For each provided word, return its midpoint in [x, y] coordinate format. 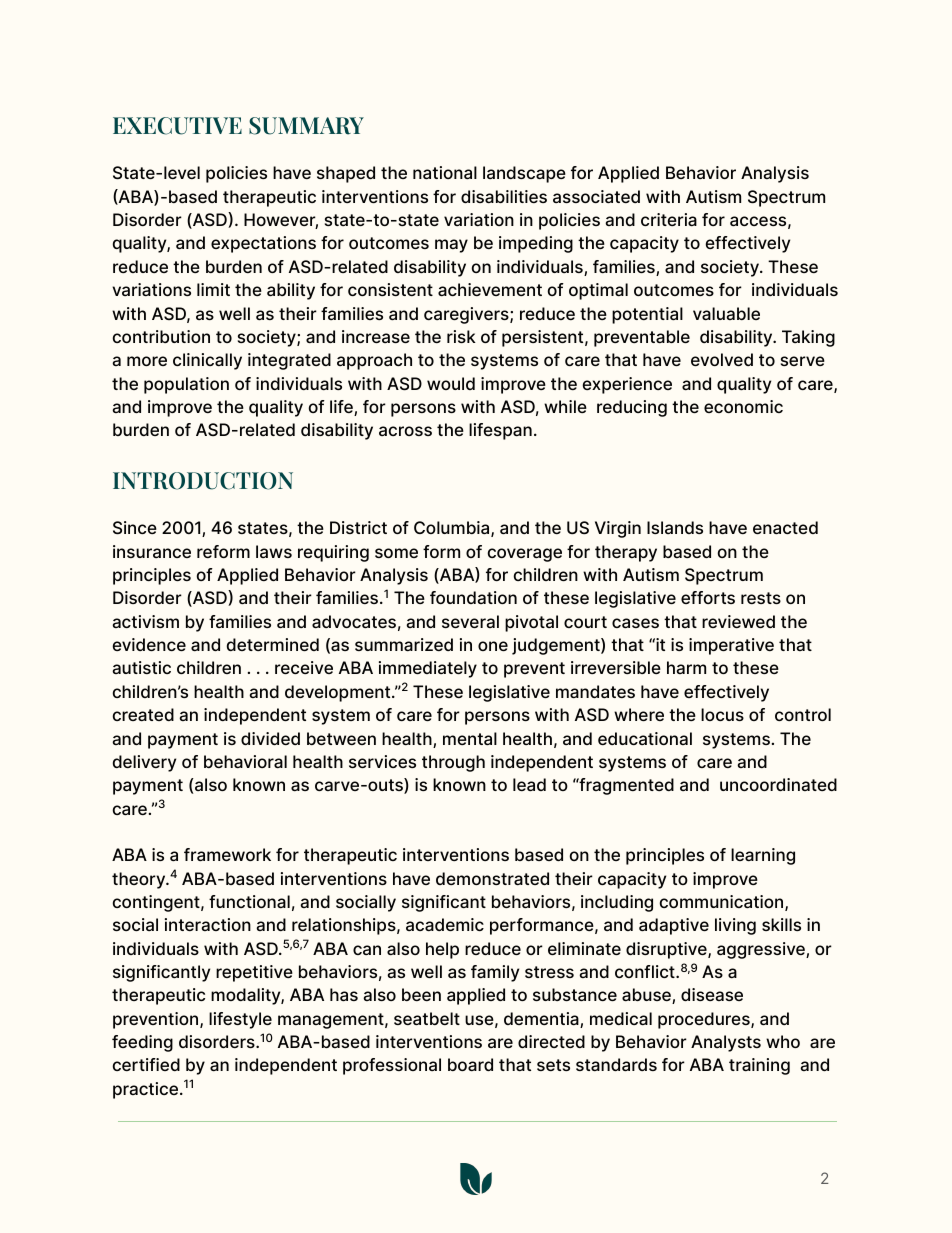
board [470, 1064]
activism [145, 621]
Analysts [726, 1043]
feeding [142, 1043]
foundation [473, 597]
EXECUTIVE [177, 126]
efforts [708, 597]
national [445, 172]
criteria [669, 219]
